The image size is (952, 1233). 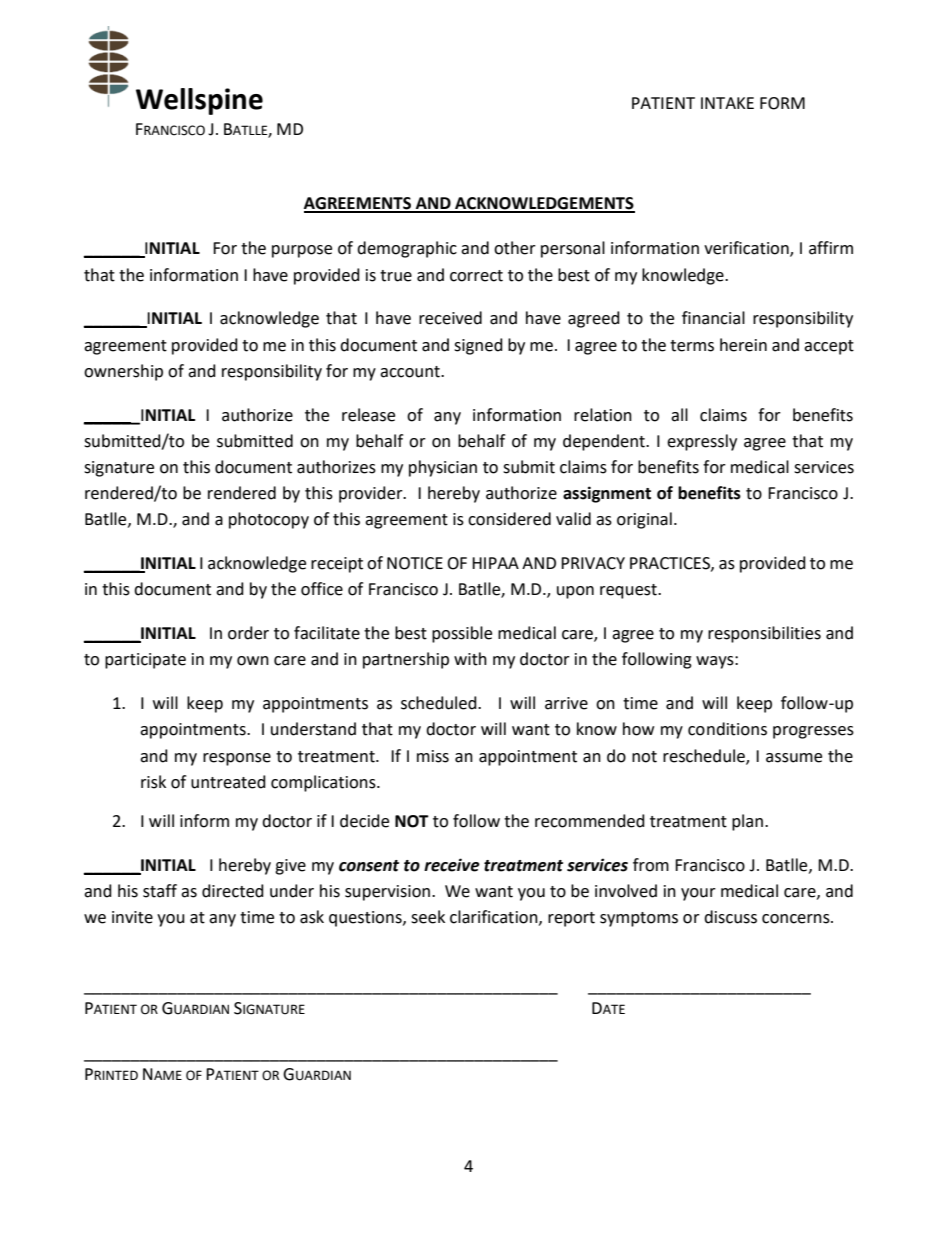 What do you see at coordinates (730, 917) in the page?
I see `discuss` at bounding box center [730, 917].
